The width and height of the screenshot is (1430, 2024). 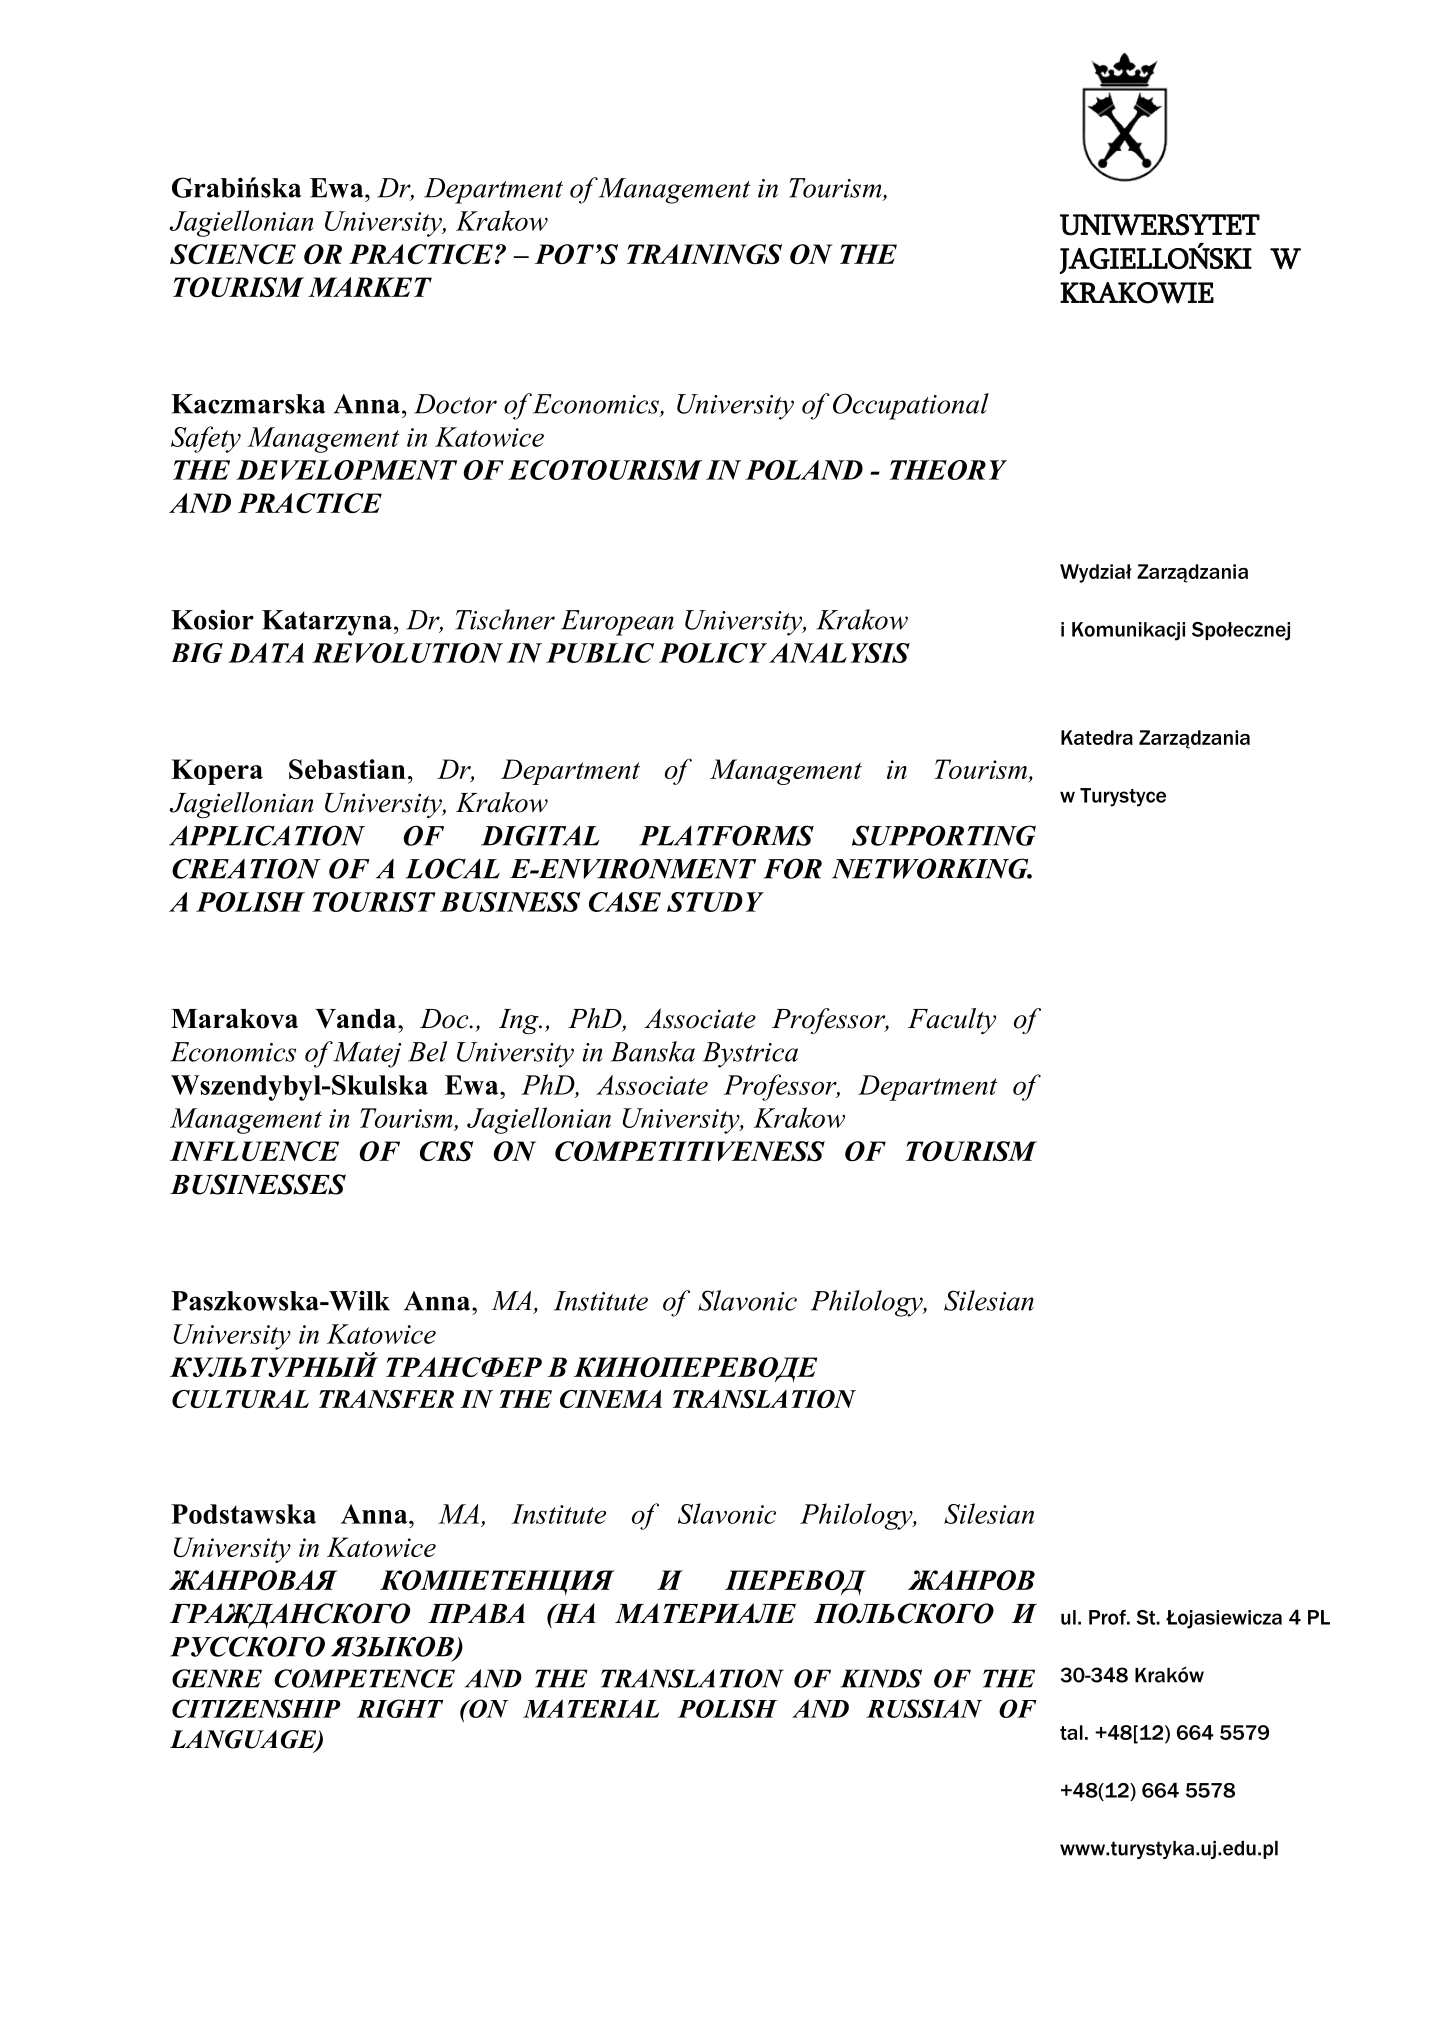 I want to click on COMPETITIVENESS, so click(x=690, y=1151).
